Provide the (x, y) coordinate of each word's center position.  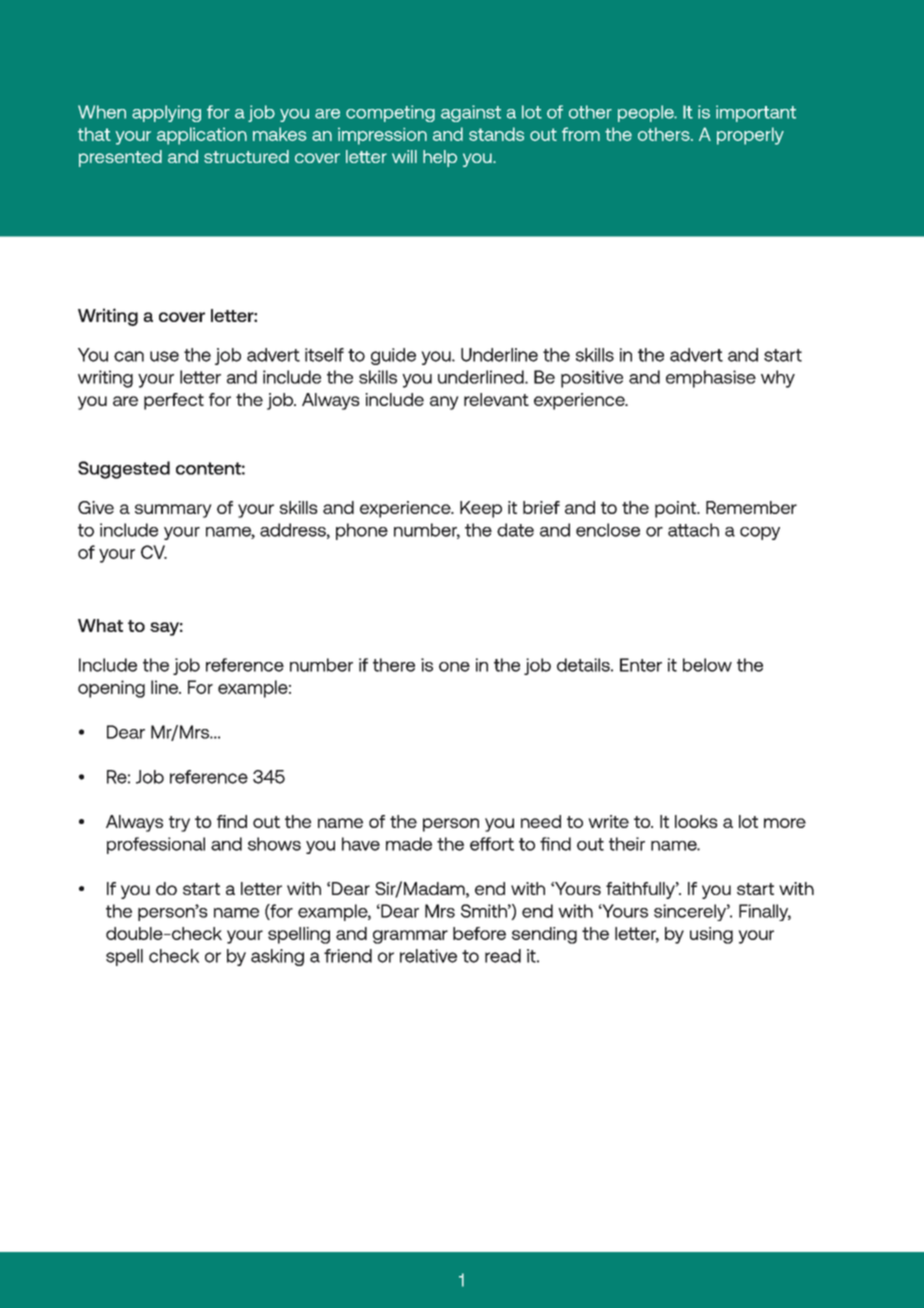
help (440, 158)
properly (750, 136)
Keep (481, 509)
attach (693, 530)
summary (173, 511)
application (202, 136)
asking (277, 957)
